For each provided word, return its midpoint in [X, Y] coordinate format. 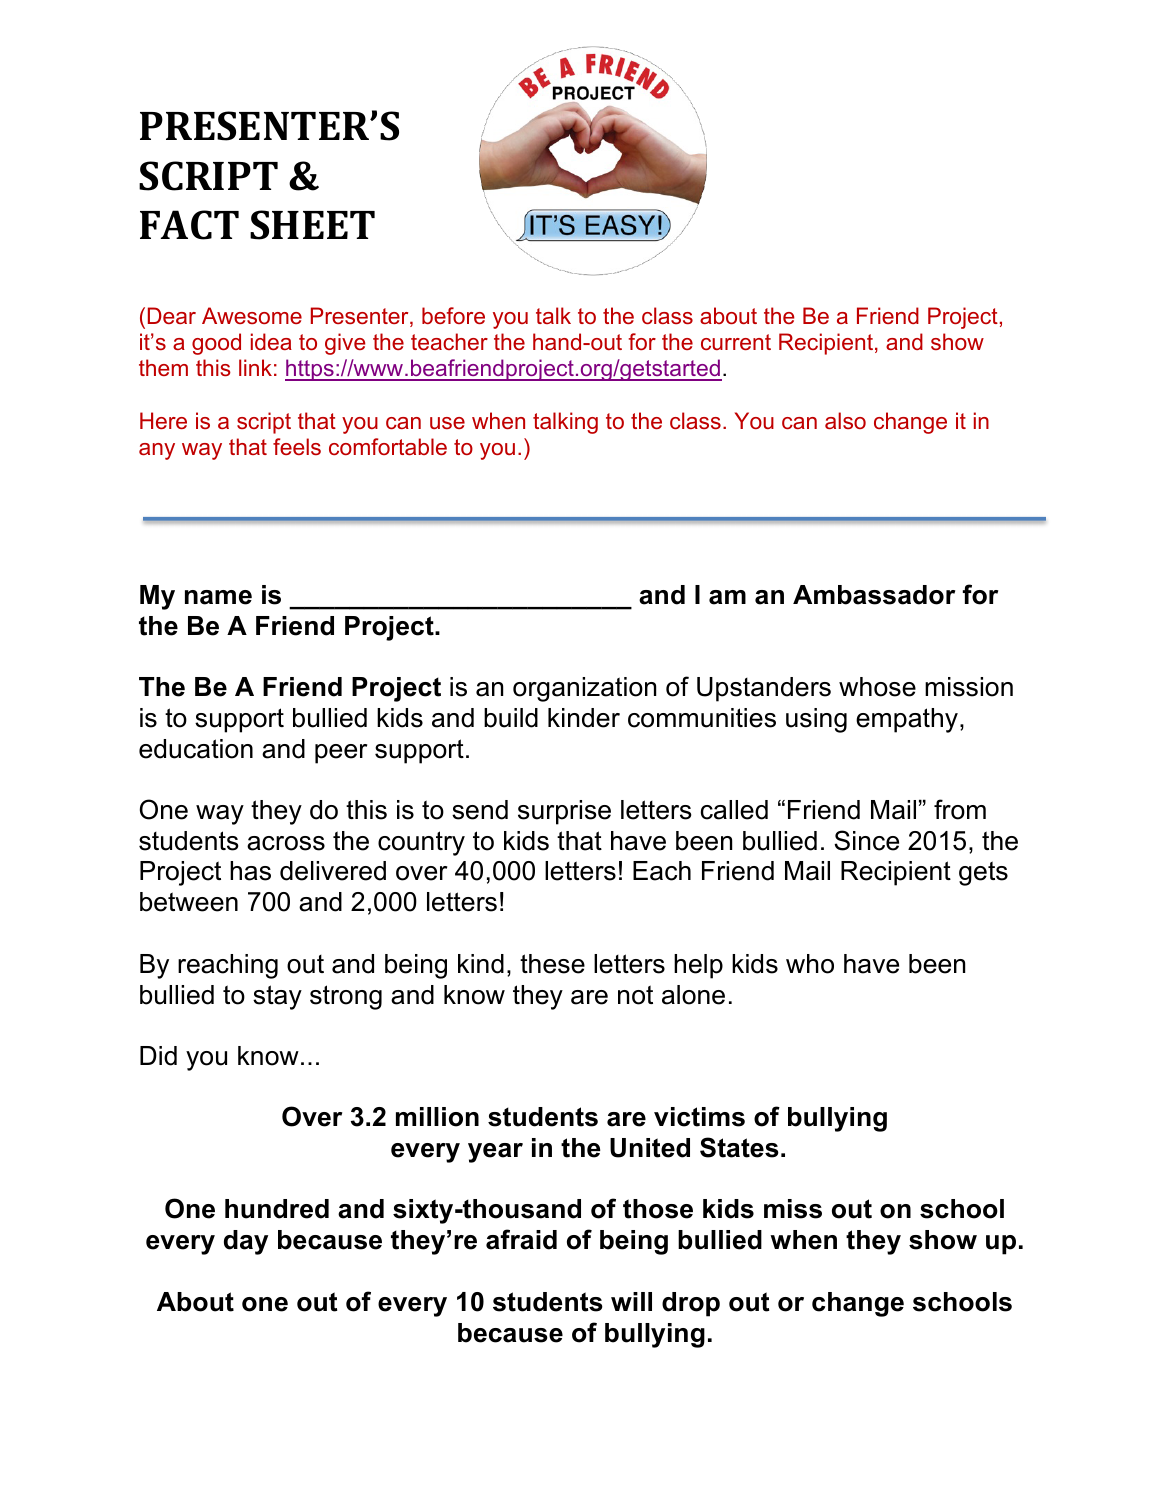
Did [158, 1056]
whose [877, 687]
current [736, 342]
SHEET [312, 225]
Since [866, 840]
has [250, 871]
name [218, 597]
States [739, 1147]
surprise [564, 812]
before [453, 315]
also [845, 420]
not [635, 995]
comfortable [388, 446]
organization [584, 689]
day [246, 1242]
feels [297, 446]
